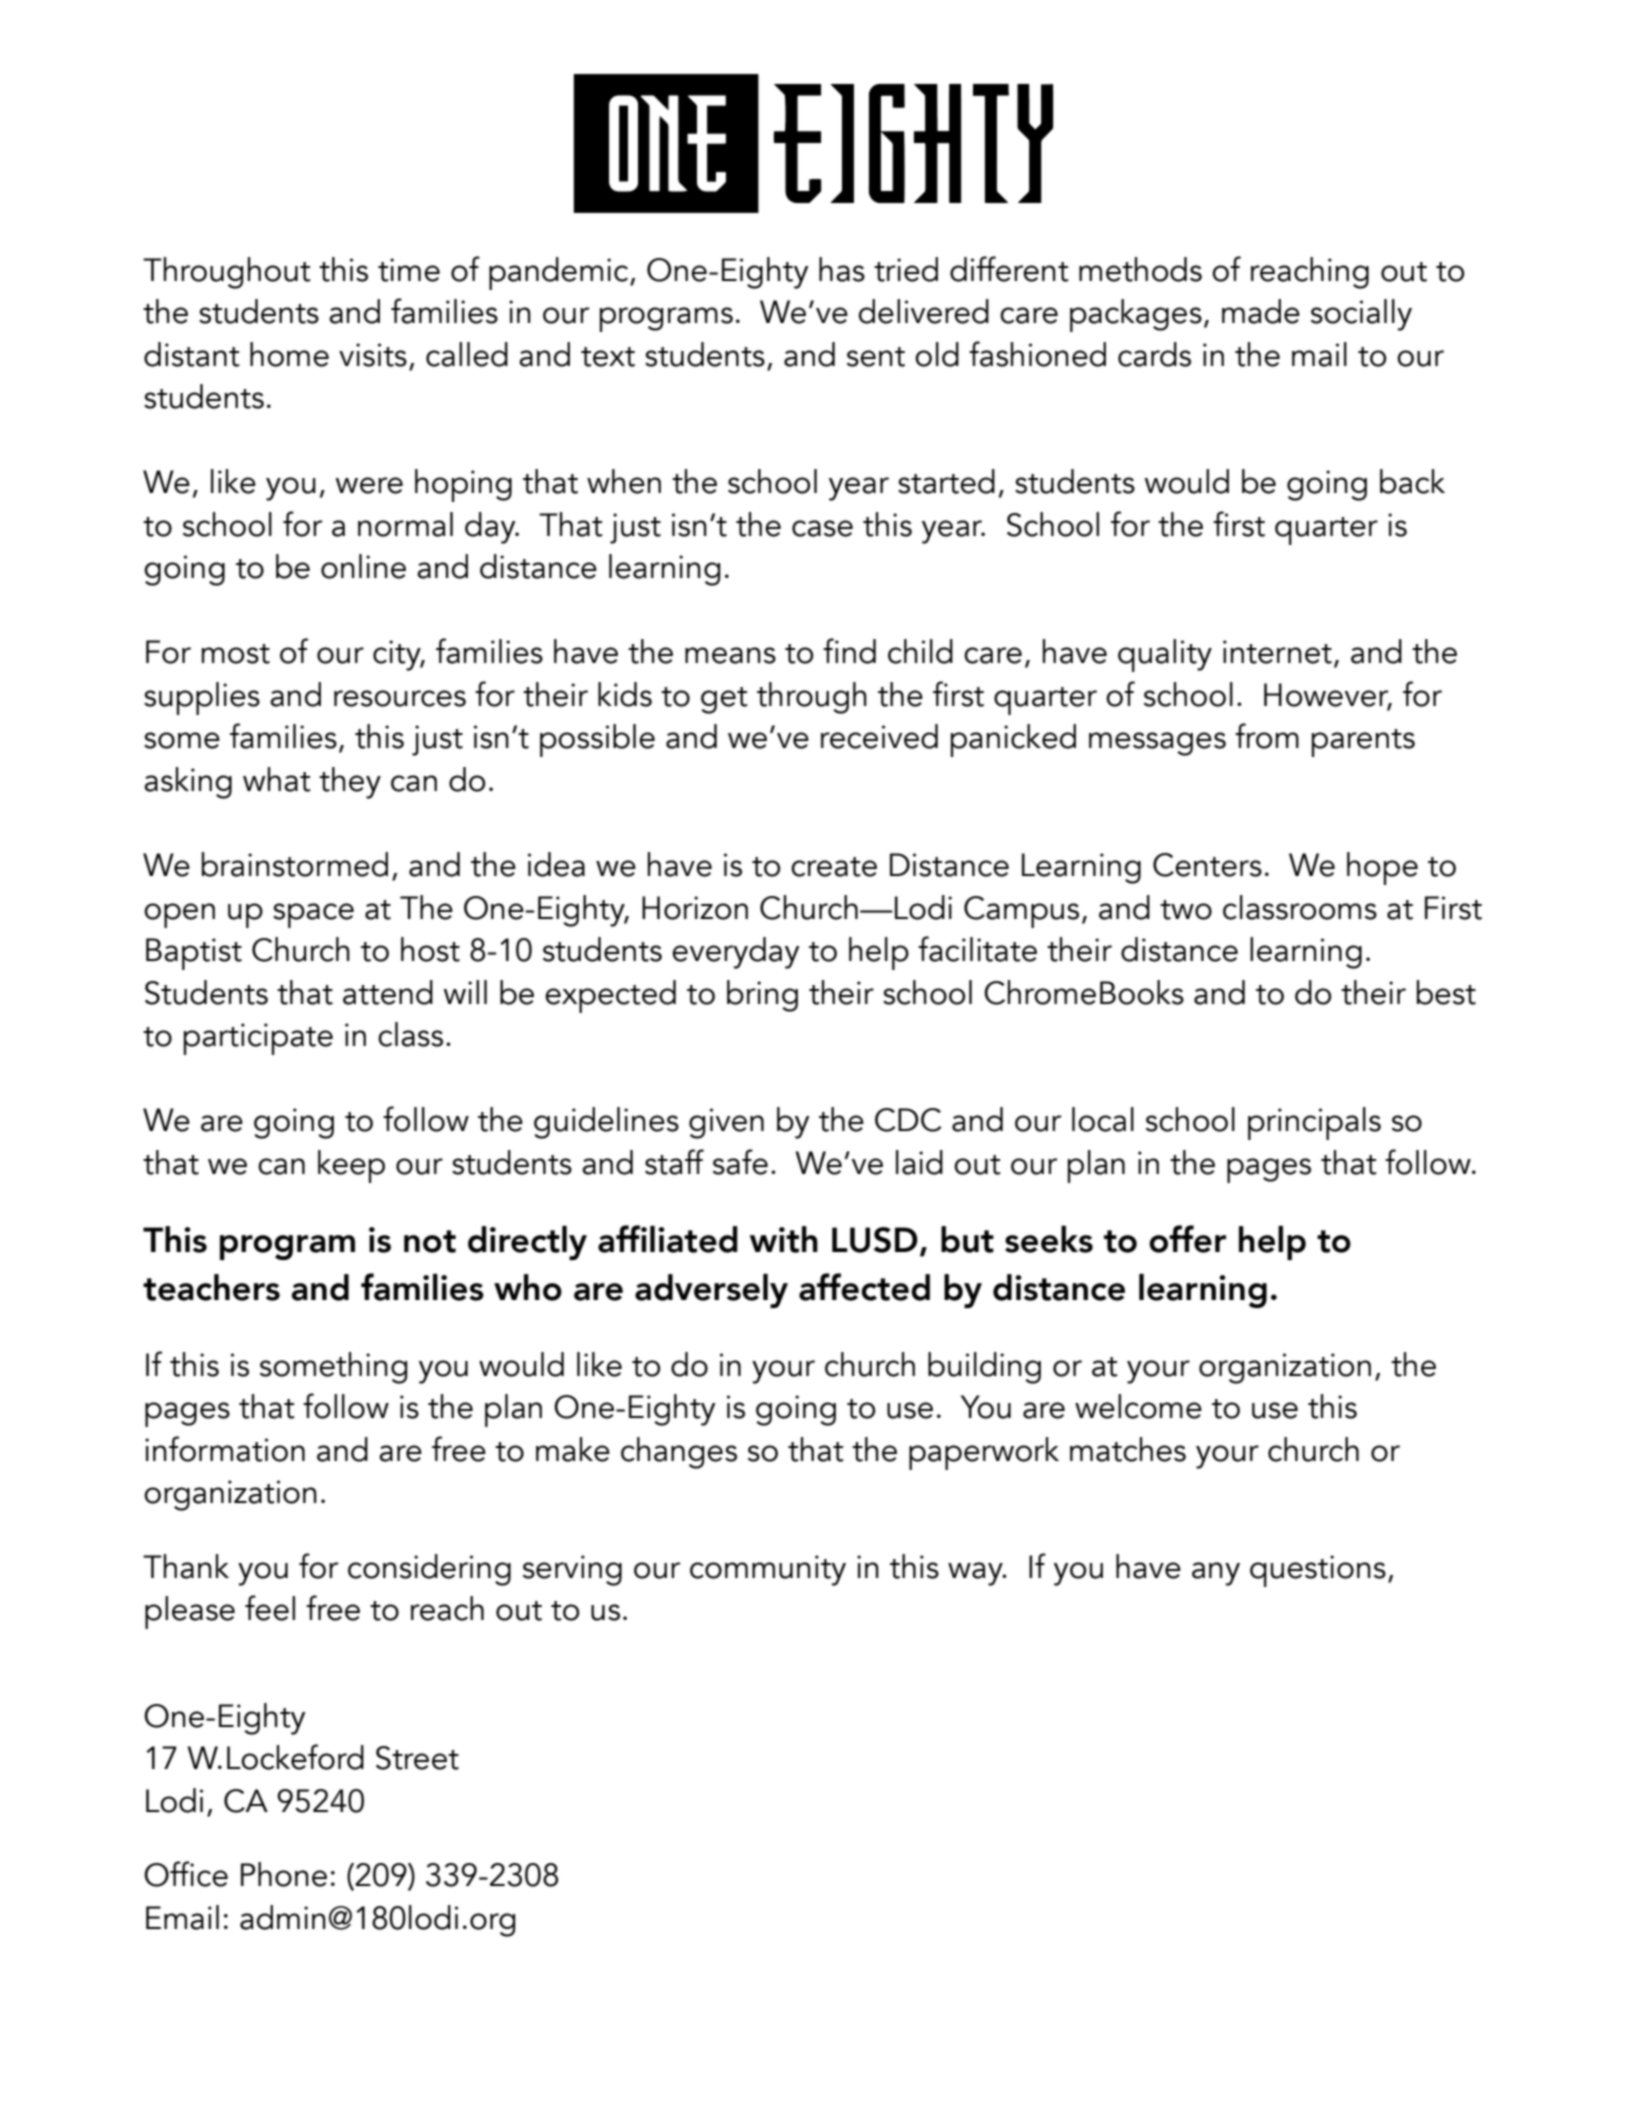 Image resolution: width=1627 pixels, height=2105 pixels. Describe the element at coordinates (679, 1453) in the screenshot. I see `changes` at that location.
